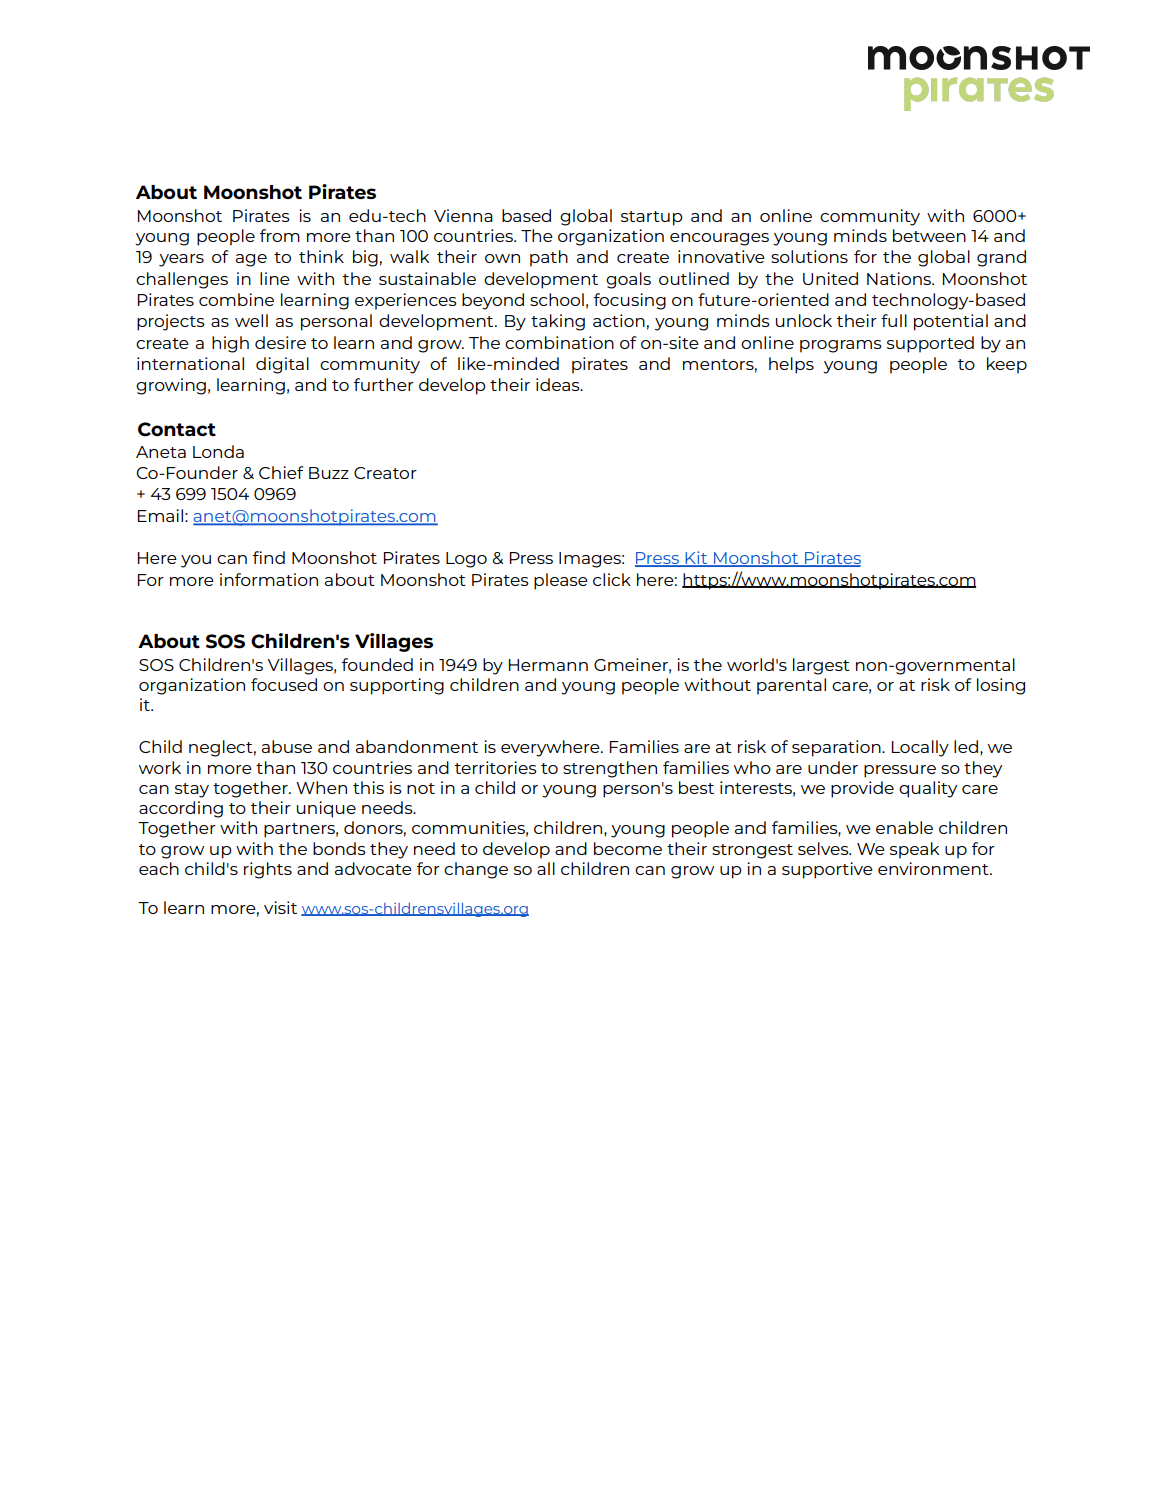 The width and height of the screenshot is (1160, 1502). Describe the element at coordinates (280, 235) in the screenshot. I see `from` at that location.
